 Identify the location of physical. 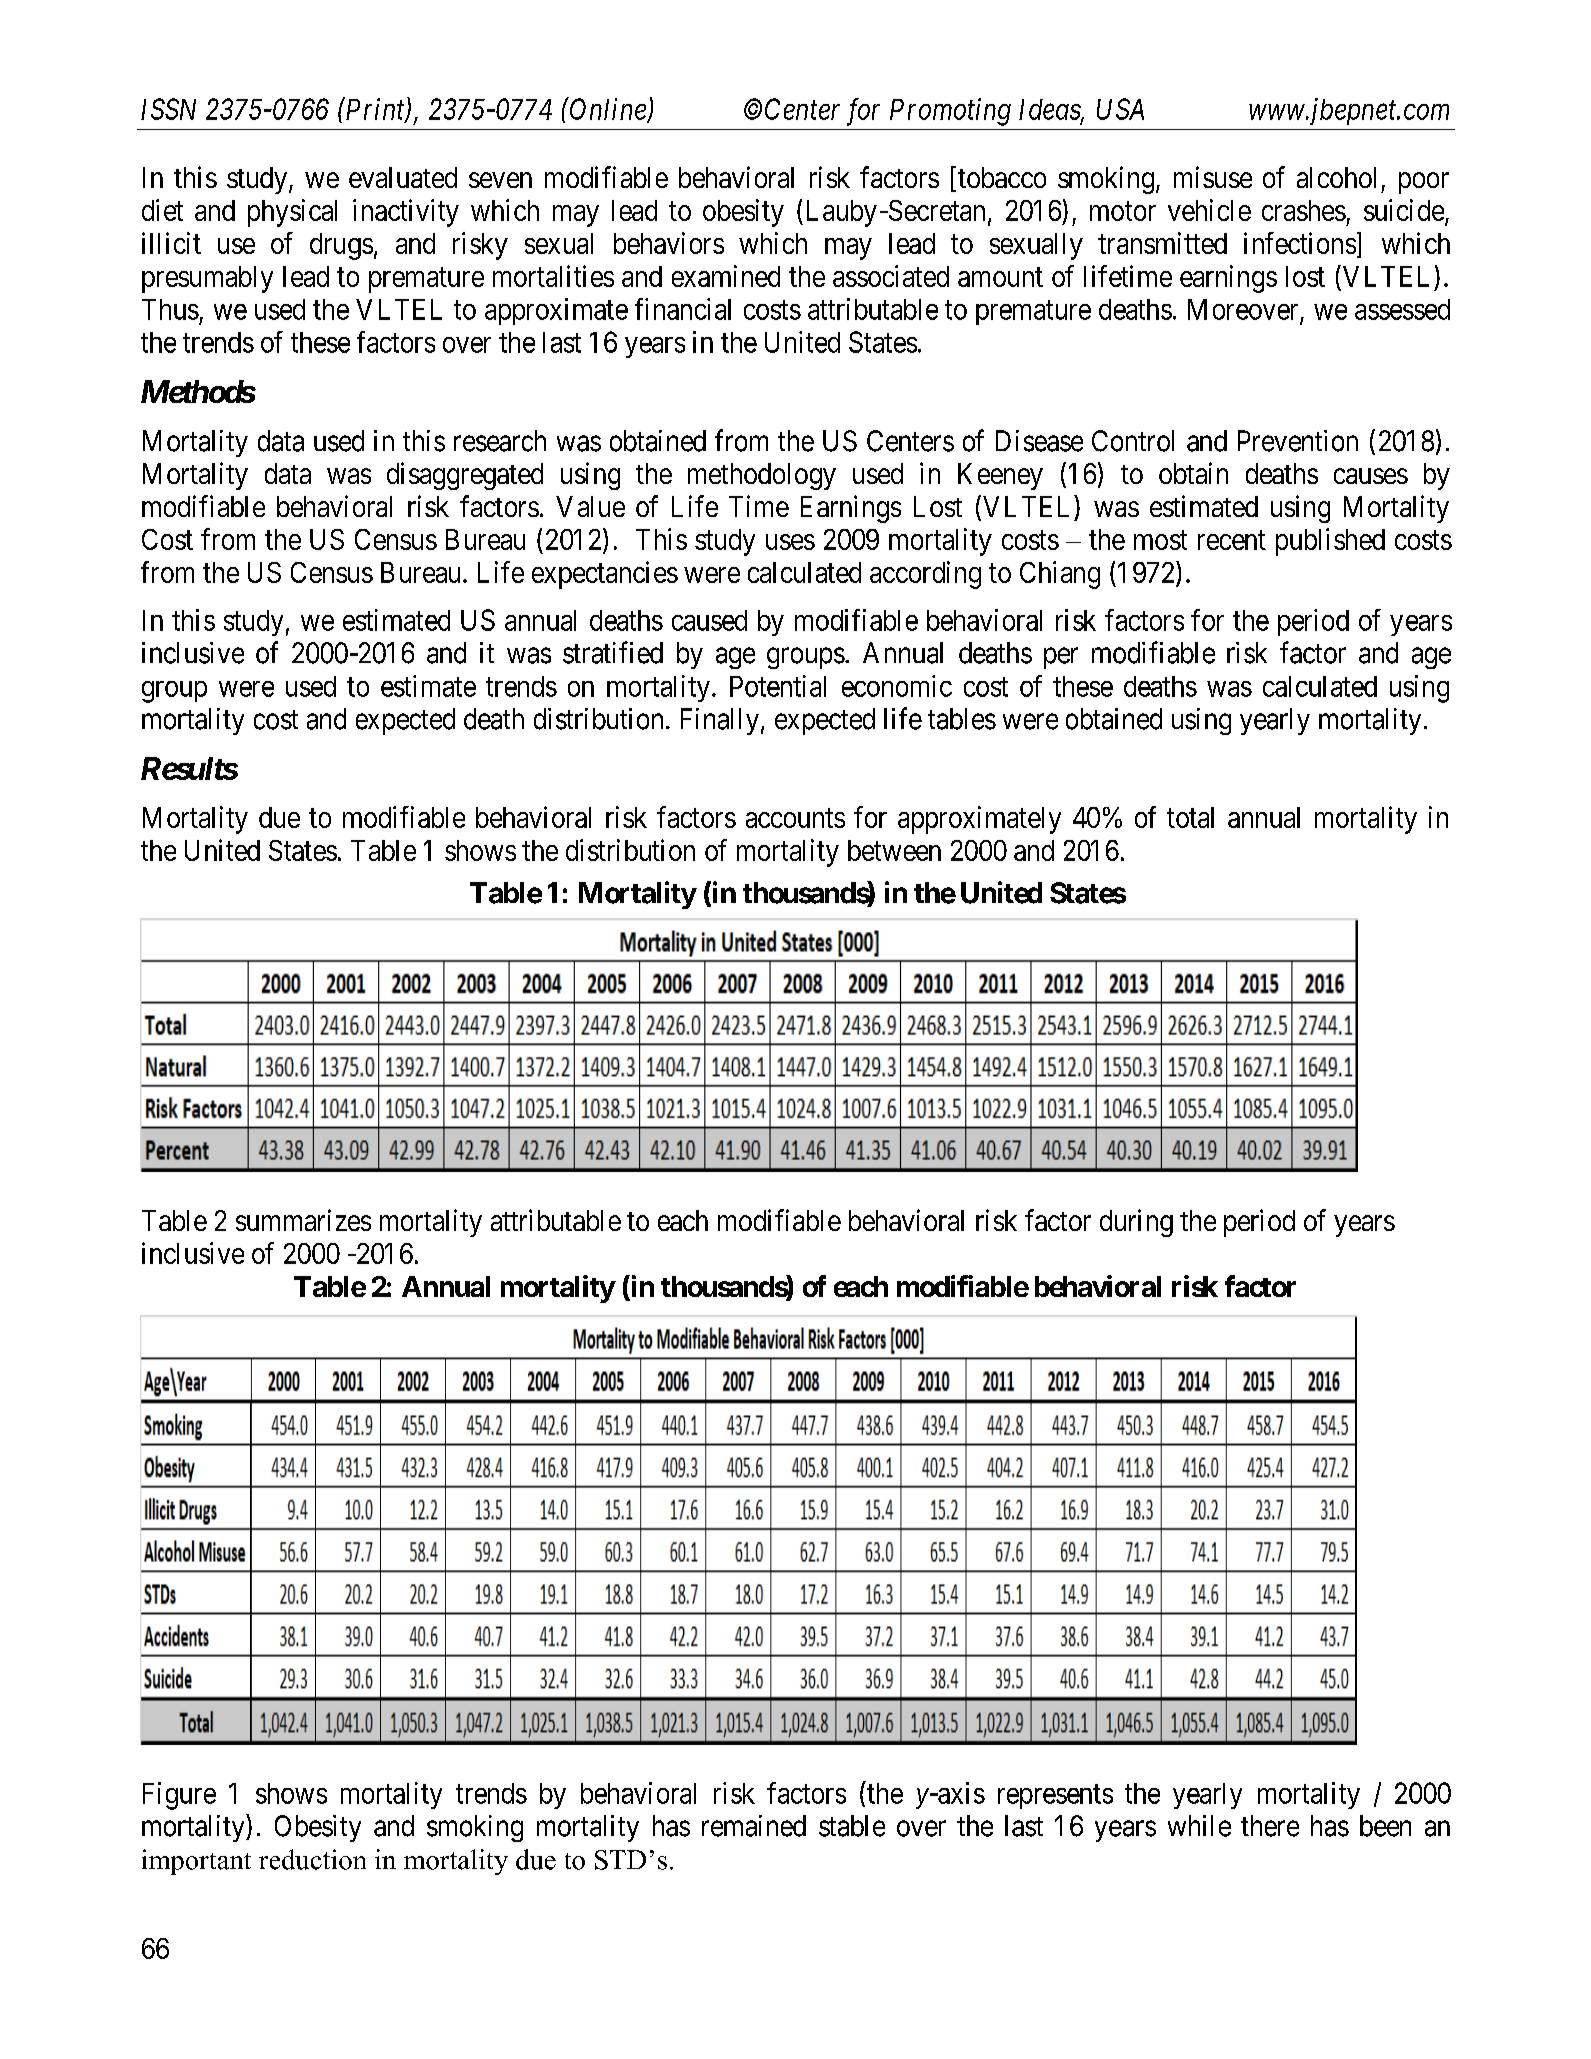
(292, 213).
